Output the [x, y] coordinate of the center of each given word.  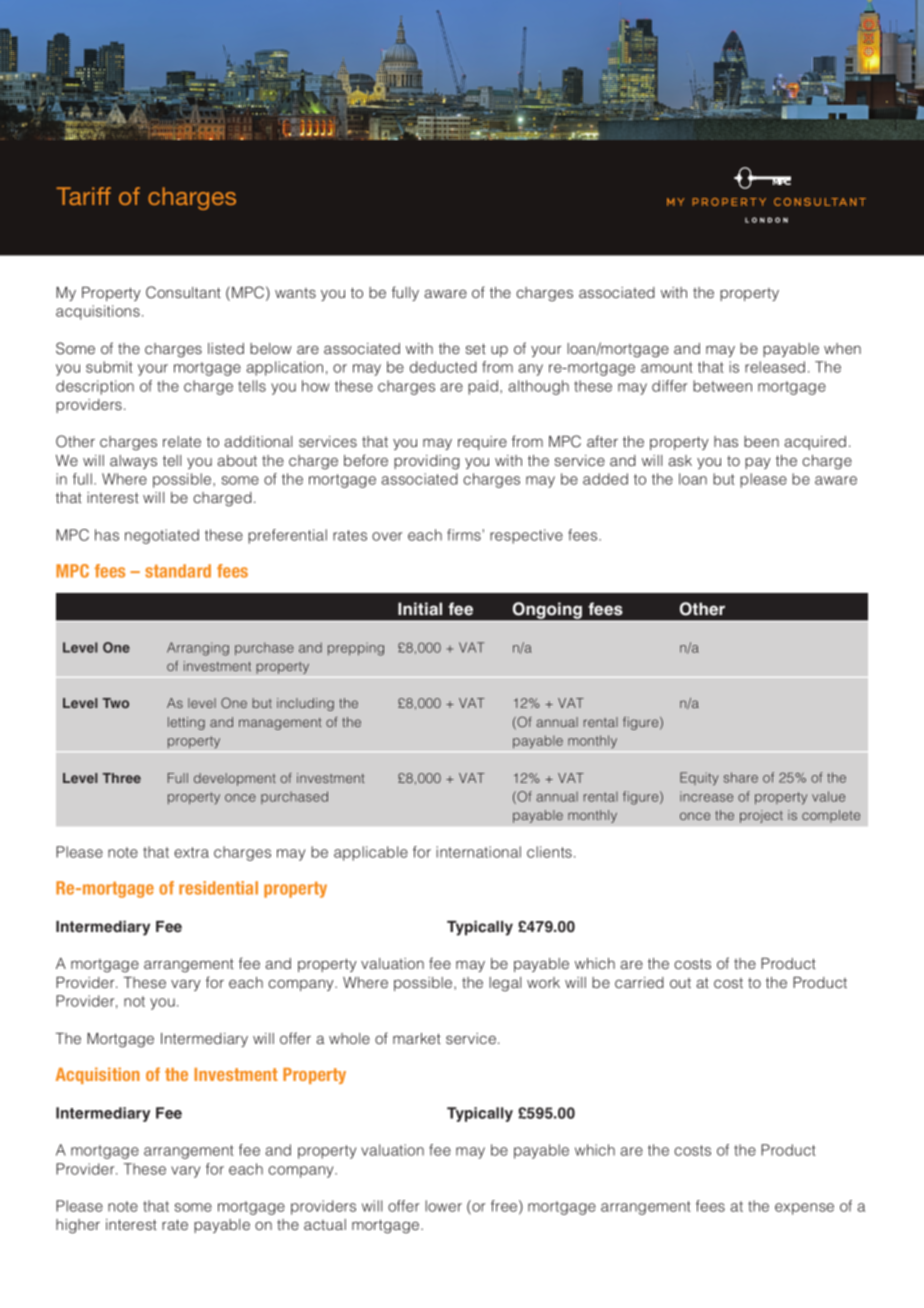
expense [804, 1209]
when [842, 348]
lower [443, 1206]
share [741, 777]
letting [186, 723]
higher [78, 1226]
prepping [356, 649]
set [476, 348]
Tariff [83, 196]
